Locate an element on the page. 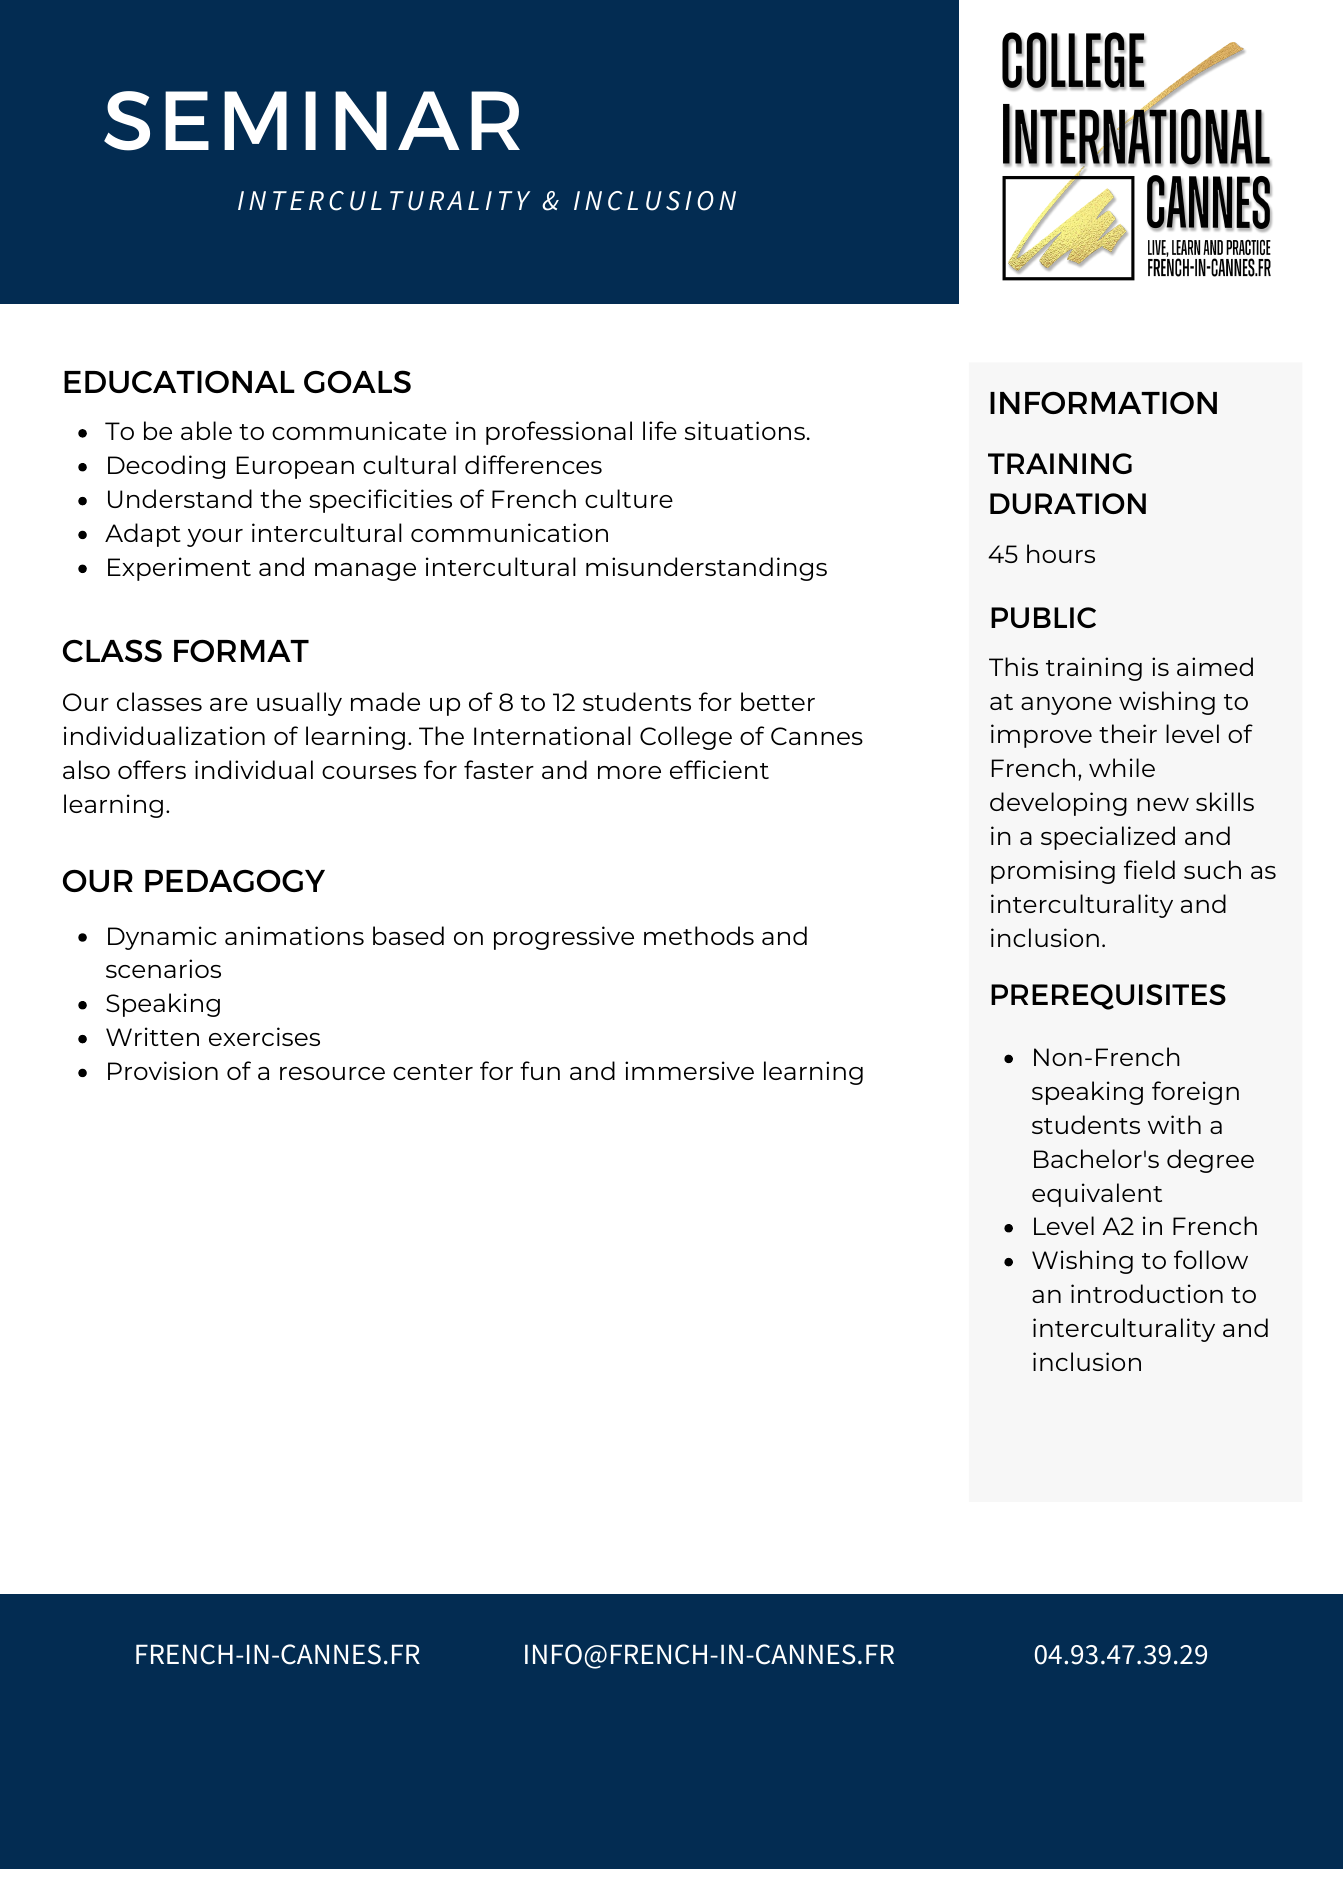  GOALS is located at coordinates (357, 381).
